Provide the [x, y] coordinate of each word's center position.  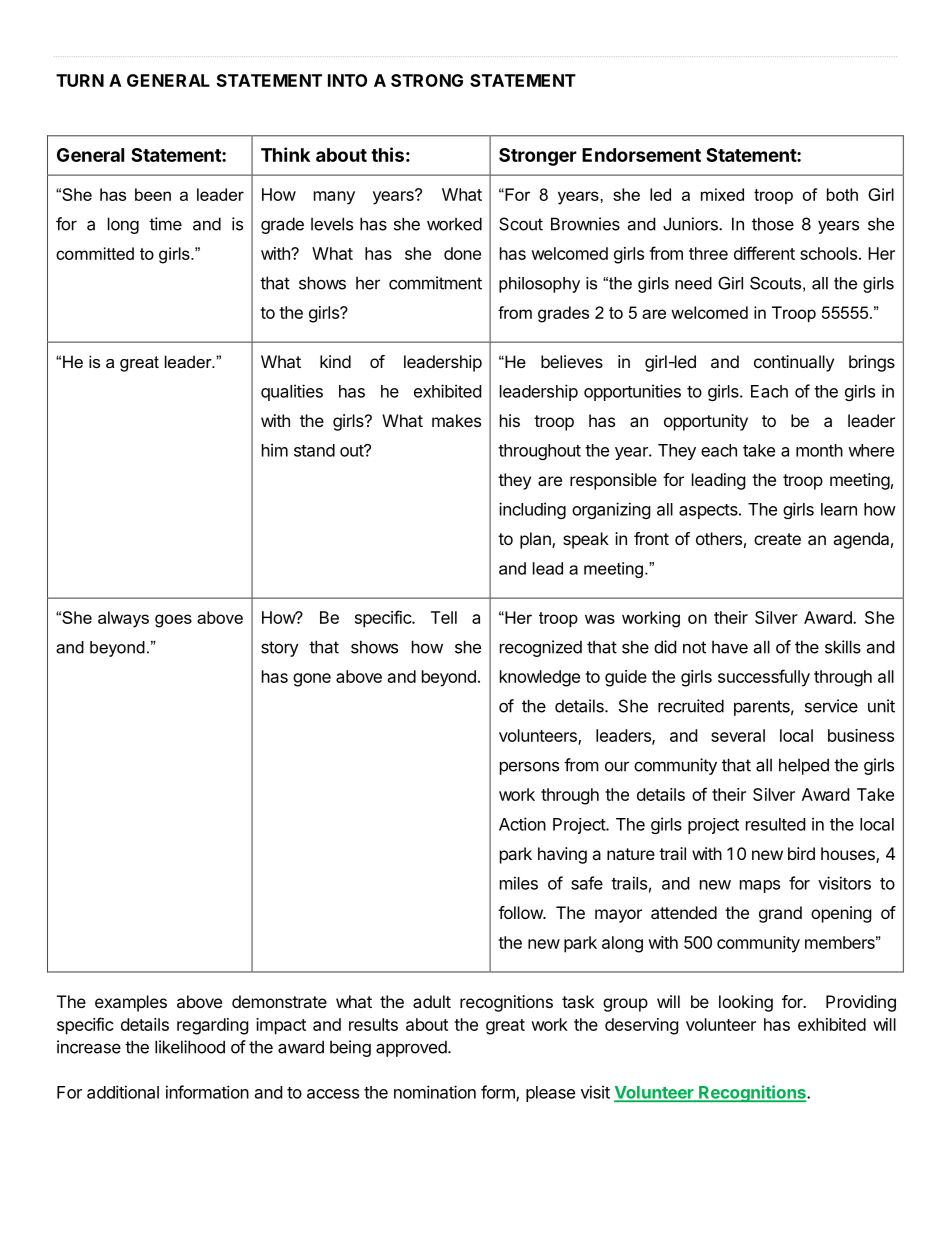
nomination [435, 1092]
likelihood [190, 1047]
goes [173, 621]
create [777, 539]
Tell [444, 617]
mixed [722, 194]
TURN [80, 80]
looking [746, 1003]
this [387, 154]
